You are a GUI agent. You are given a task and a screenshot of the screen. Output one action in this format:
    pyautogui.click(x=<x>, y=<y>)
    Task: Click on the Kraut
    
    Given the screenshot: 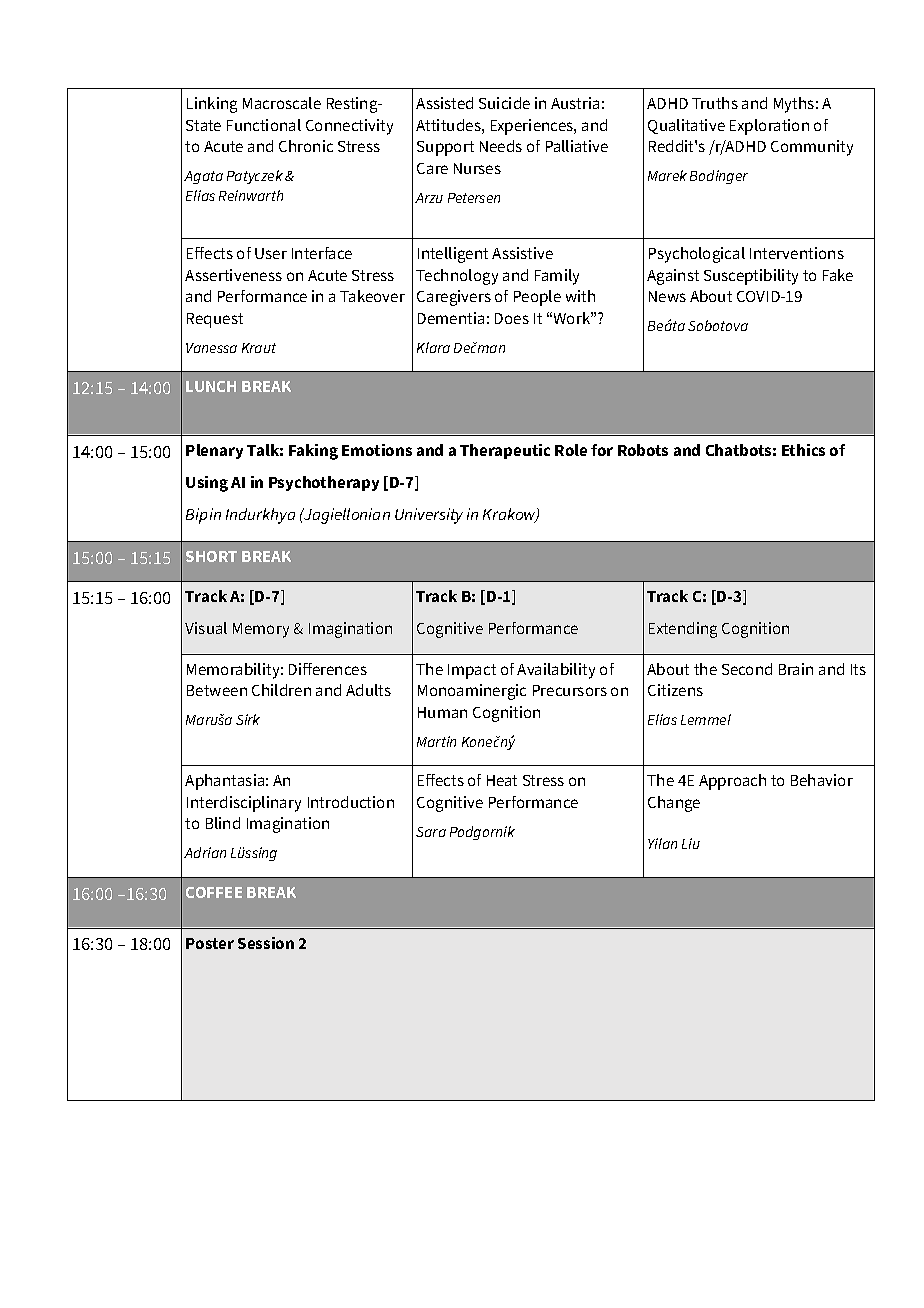 What is the action you would take?
    pyautogui.click(x=259, y=348)
